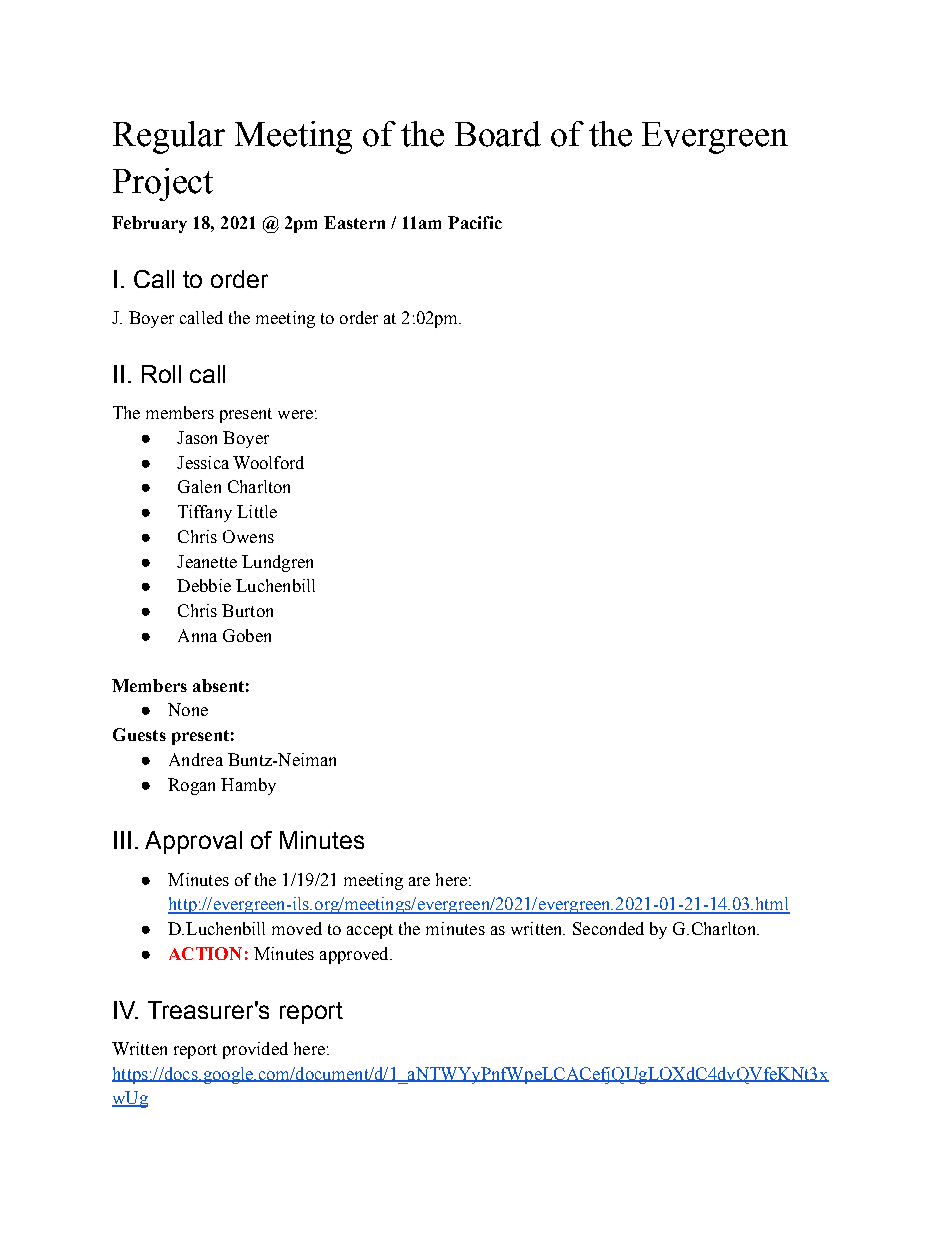  I want to click on Eastern, so click(354, 222).
